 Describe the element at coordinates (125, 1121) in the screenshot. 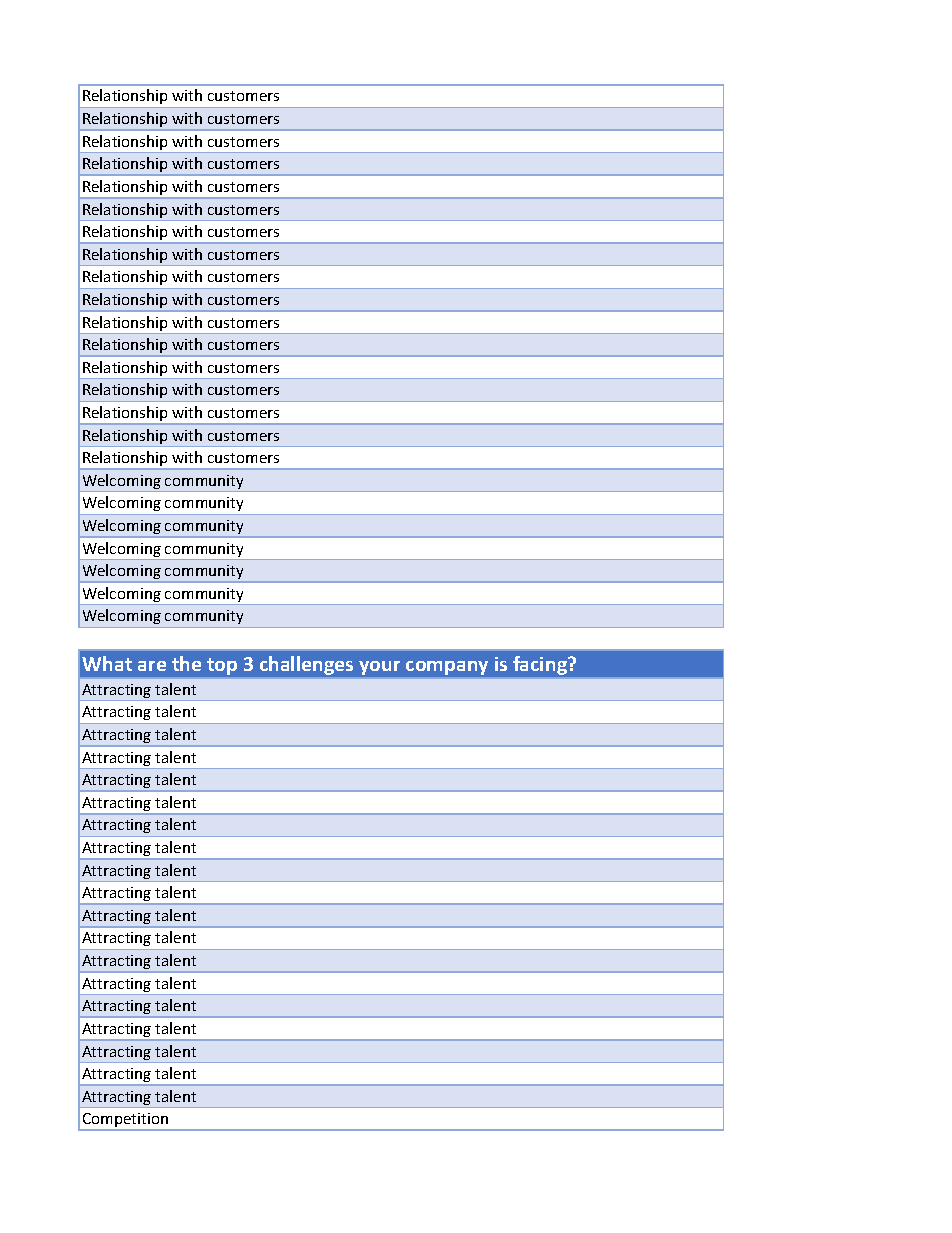

I see `Competition` at that location.
